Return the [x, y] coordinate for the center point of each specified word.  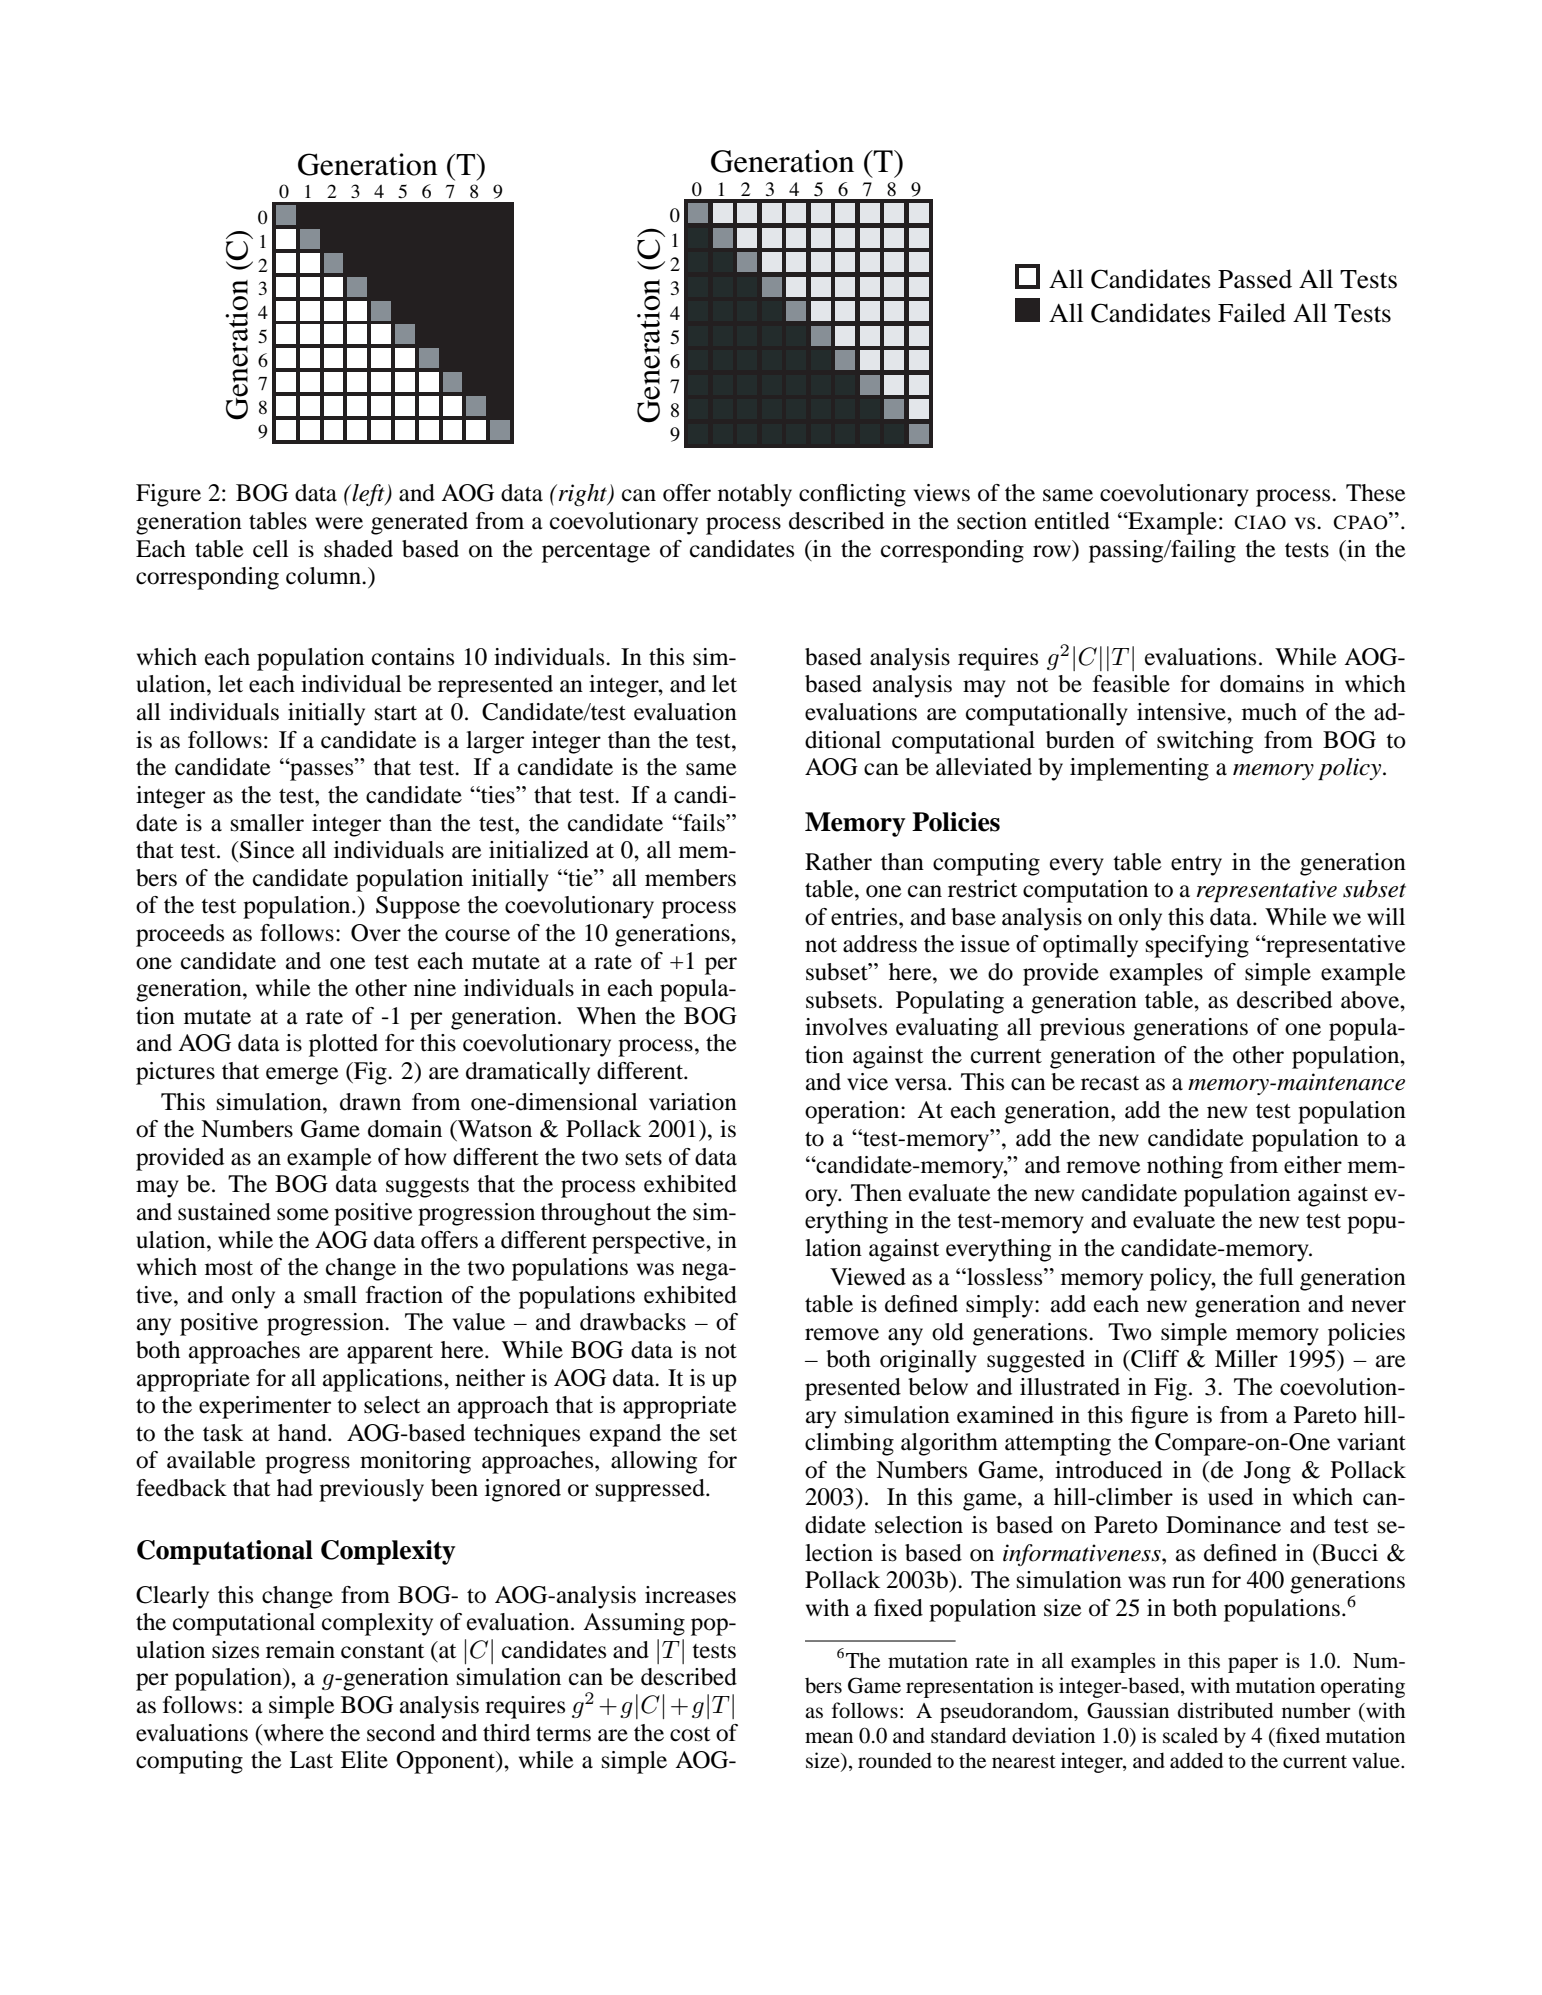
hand [303, 1433]
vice [867, 1082]
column [324, 576]
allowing [654, 1462]
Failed [1252, 313]
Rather [838, 862]
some [303, 1214]
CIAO [1260, 522]
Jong [1267, 1472]
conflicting [852, 495]
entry [1196, 866]
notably [755, 495]
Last [311, 1760]
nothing [1185, 1167]
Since [267, 850]
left [369, 495]
